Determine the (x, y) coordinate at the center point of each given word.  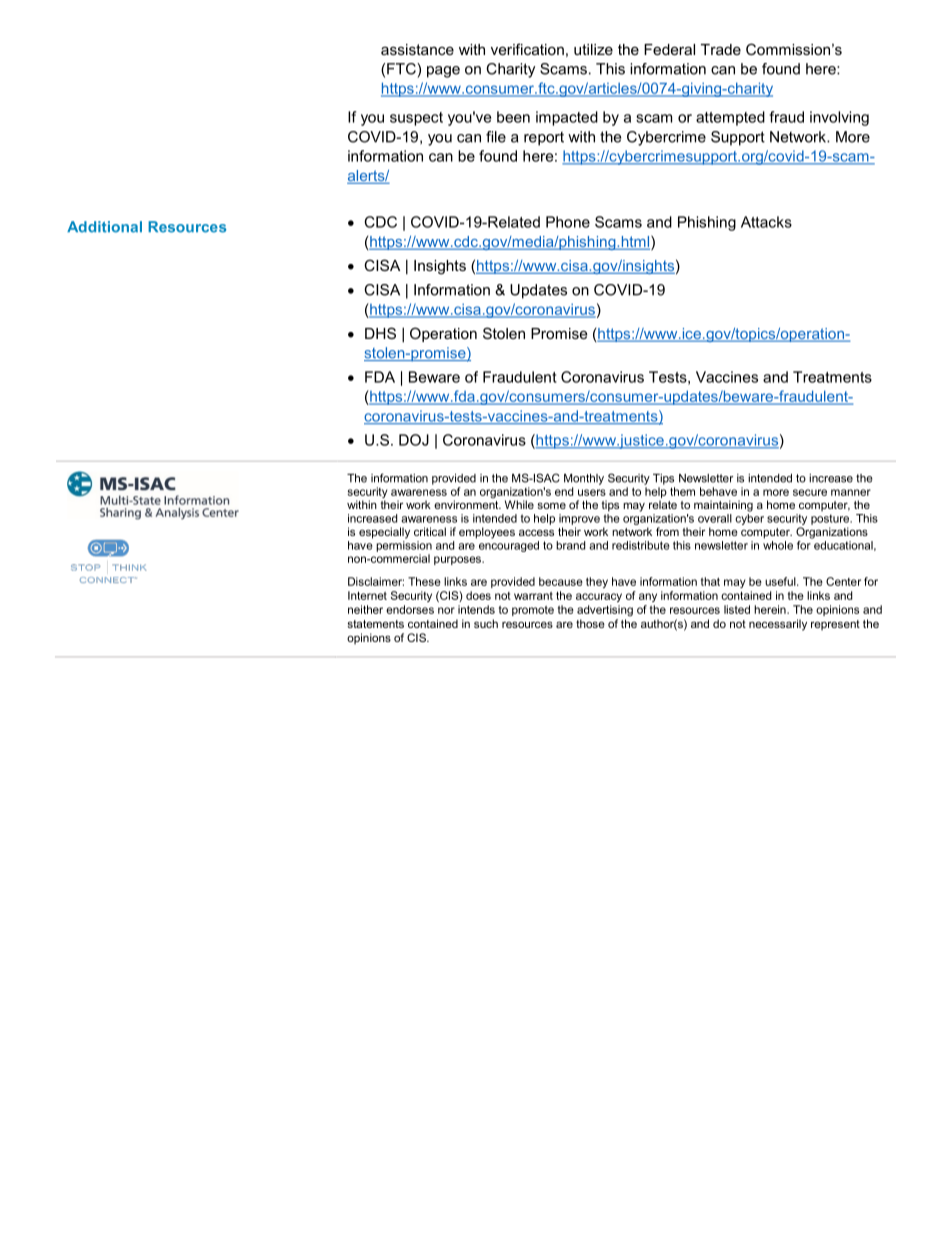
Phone (568, 222)
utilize (593, 49)
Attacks (766, 222)
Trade (721, 49)
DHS (380, 333)
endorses (410, 609)
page (443, 72)
